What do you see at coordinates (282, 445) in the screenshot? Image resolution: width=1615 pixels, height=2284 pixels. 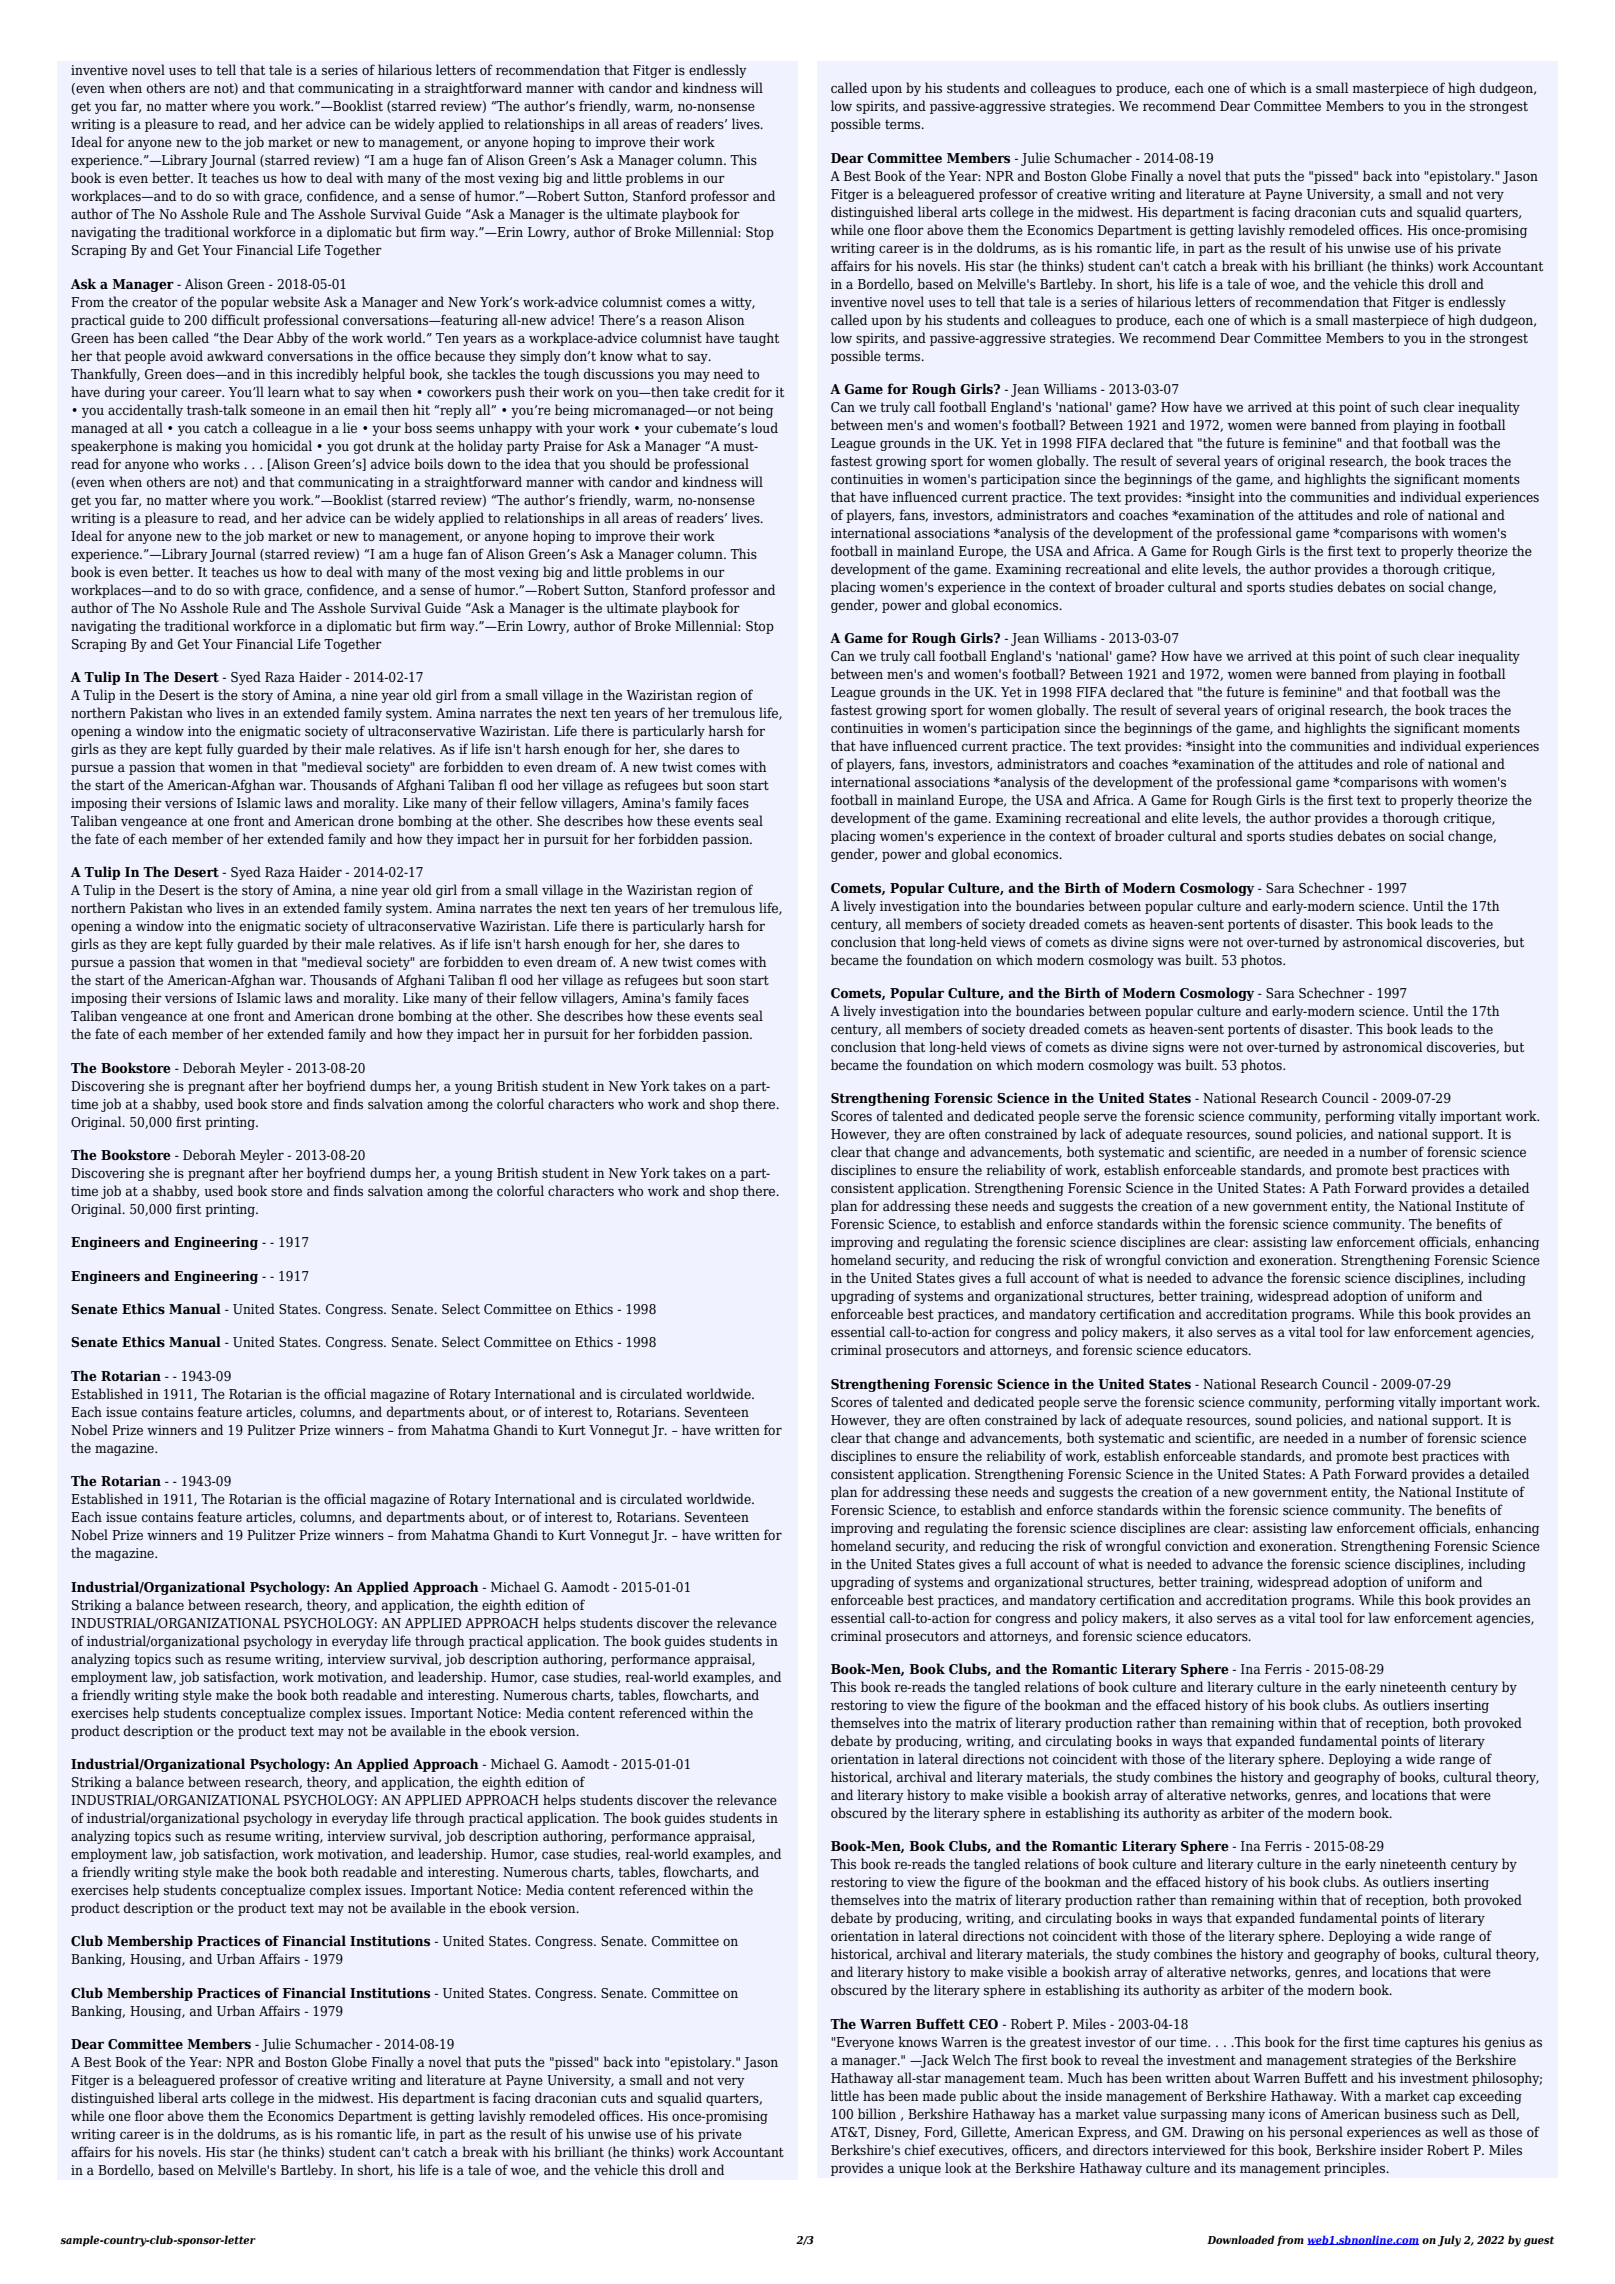 I see `homicidal` at bounding box center [282, 445].
